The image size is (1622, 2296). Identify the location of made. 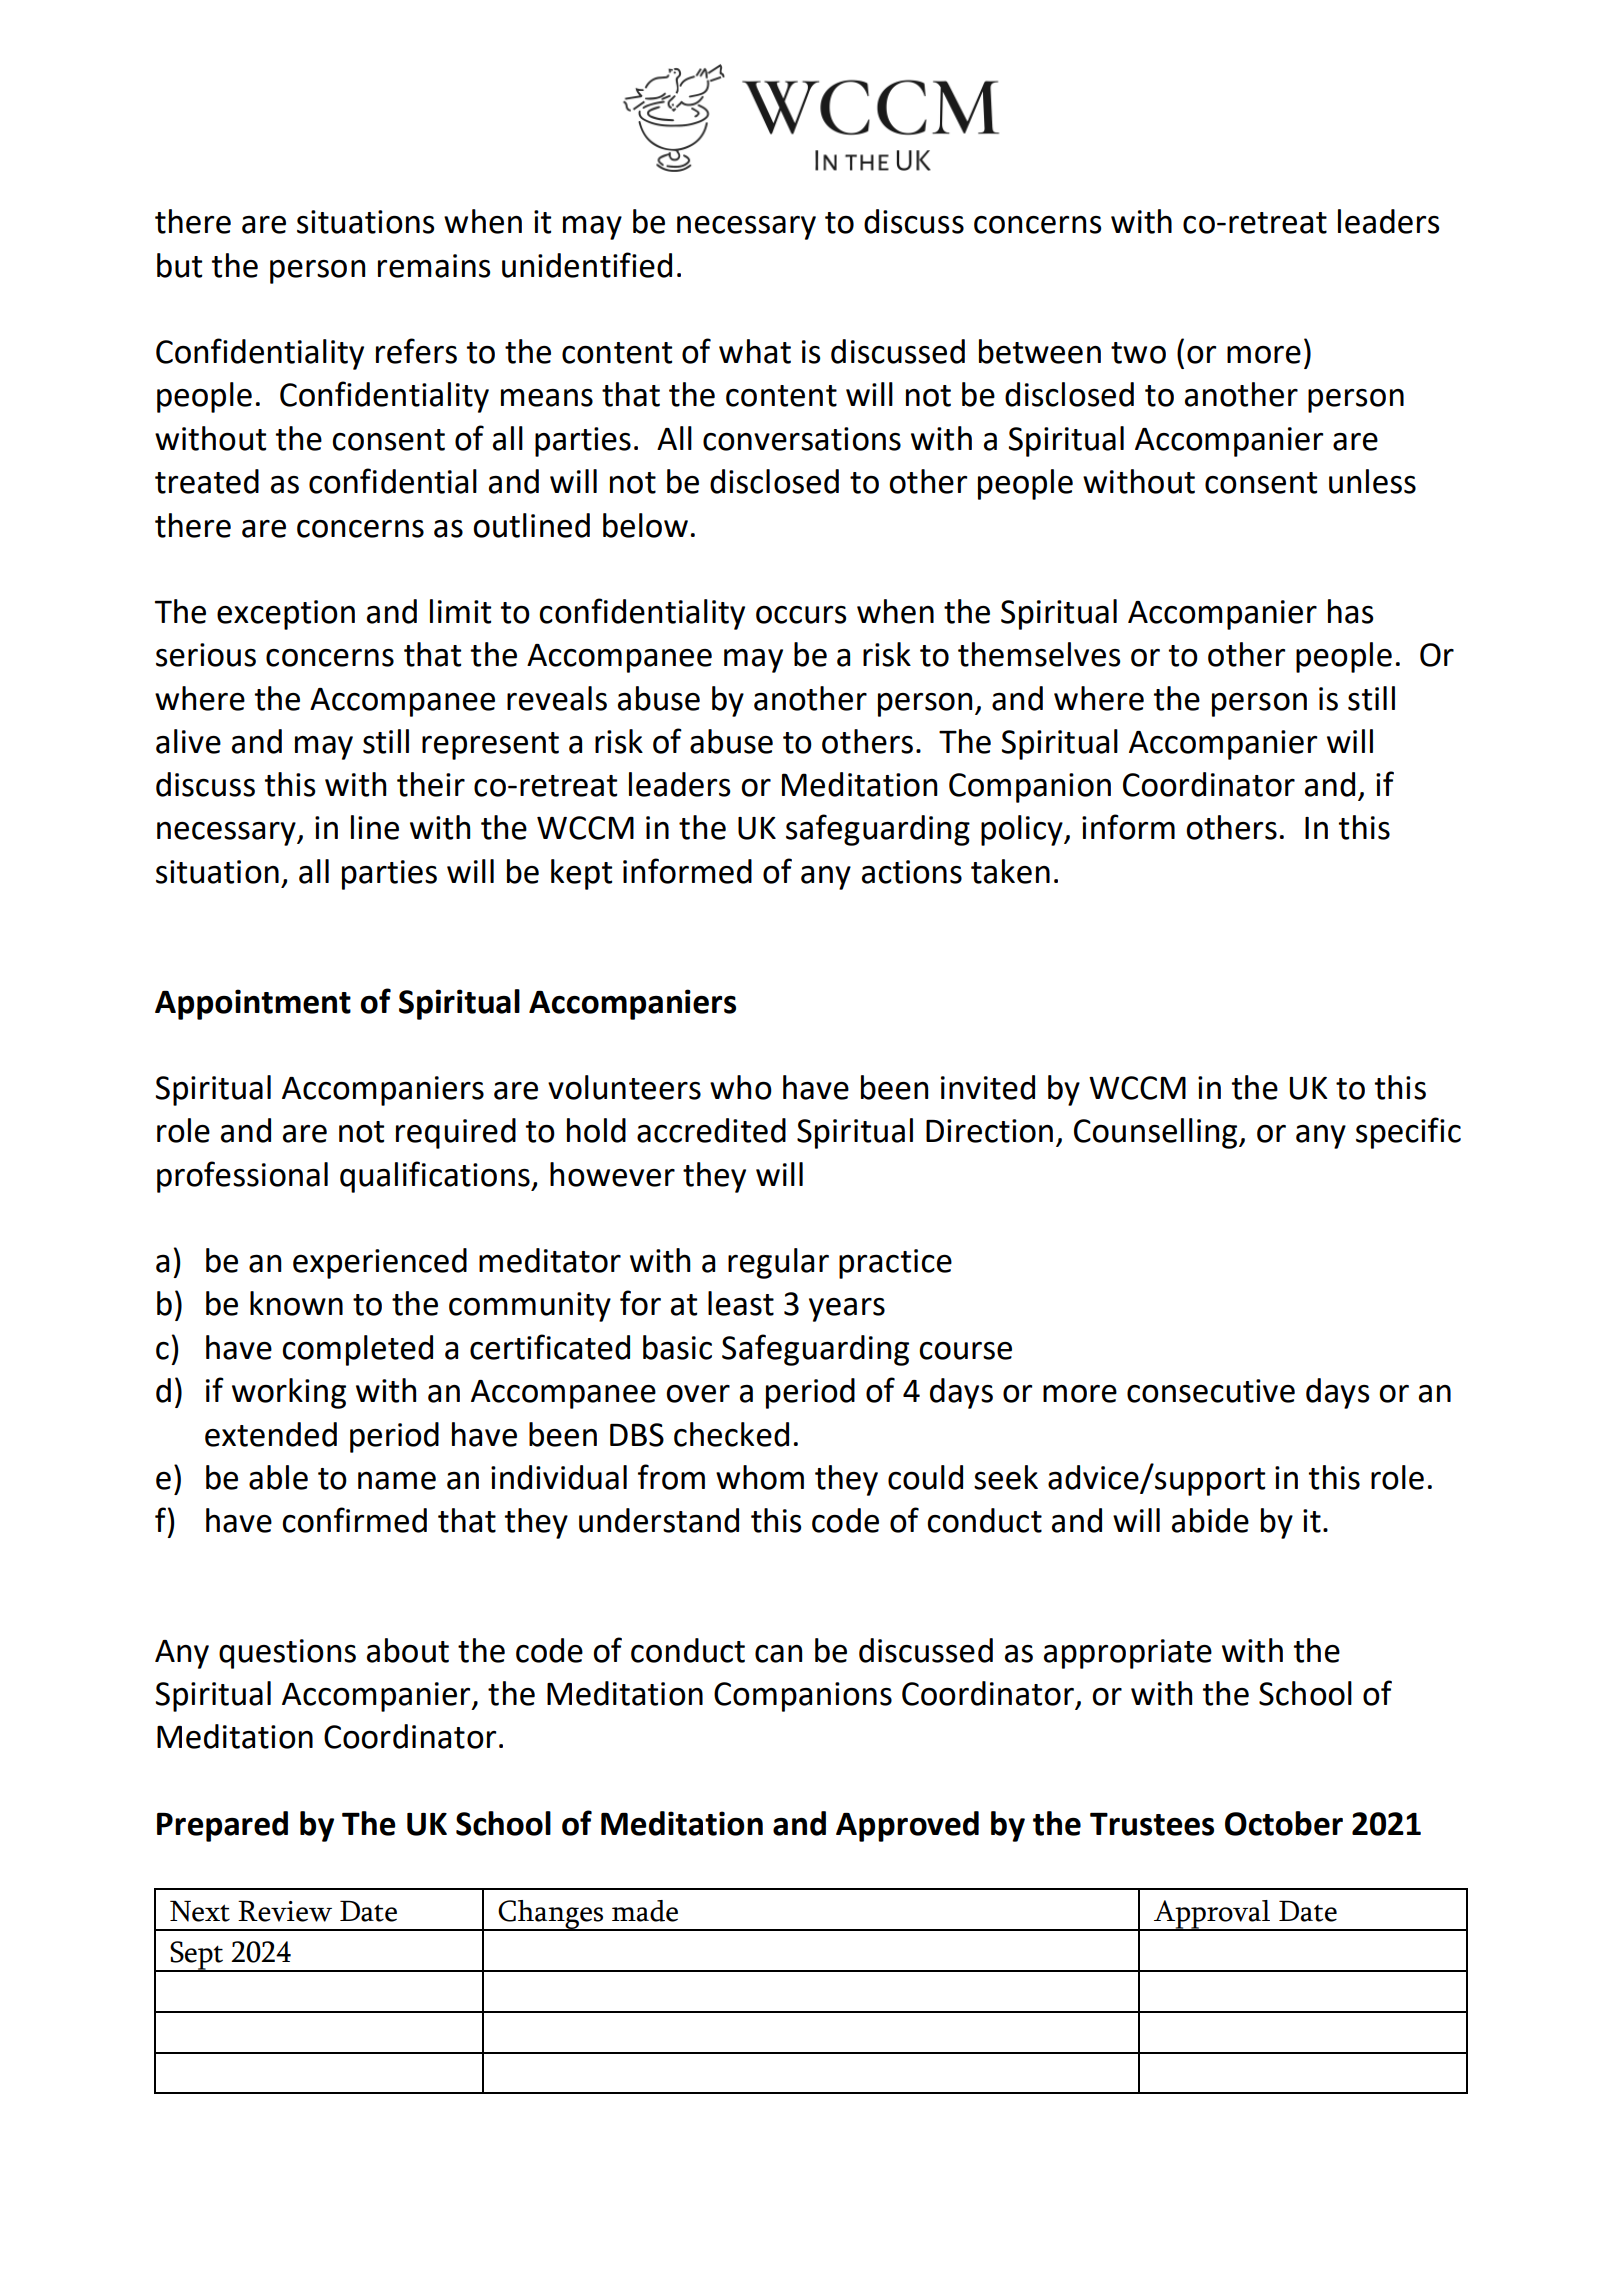
(645, 1911).
